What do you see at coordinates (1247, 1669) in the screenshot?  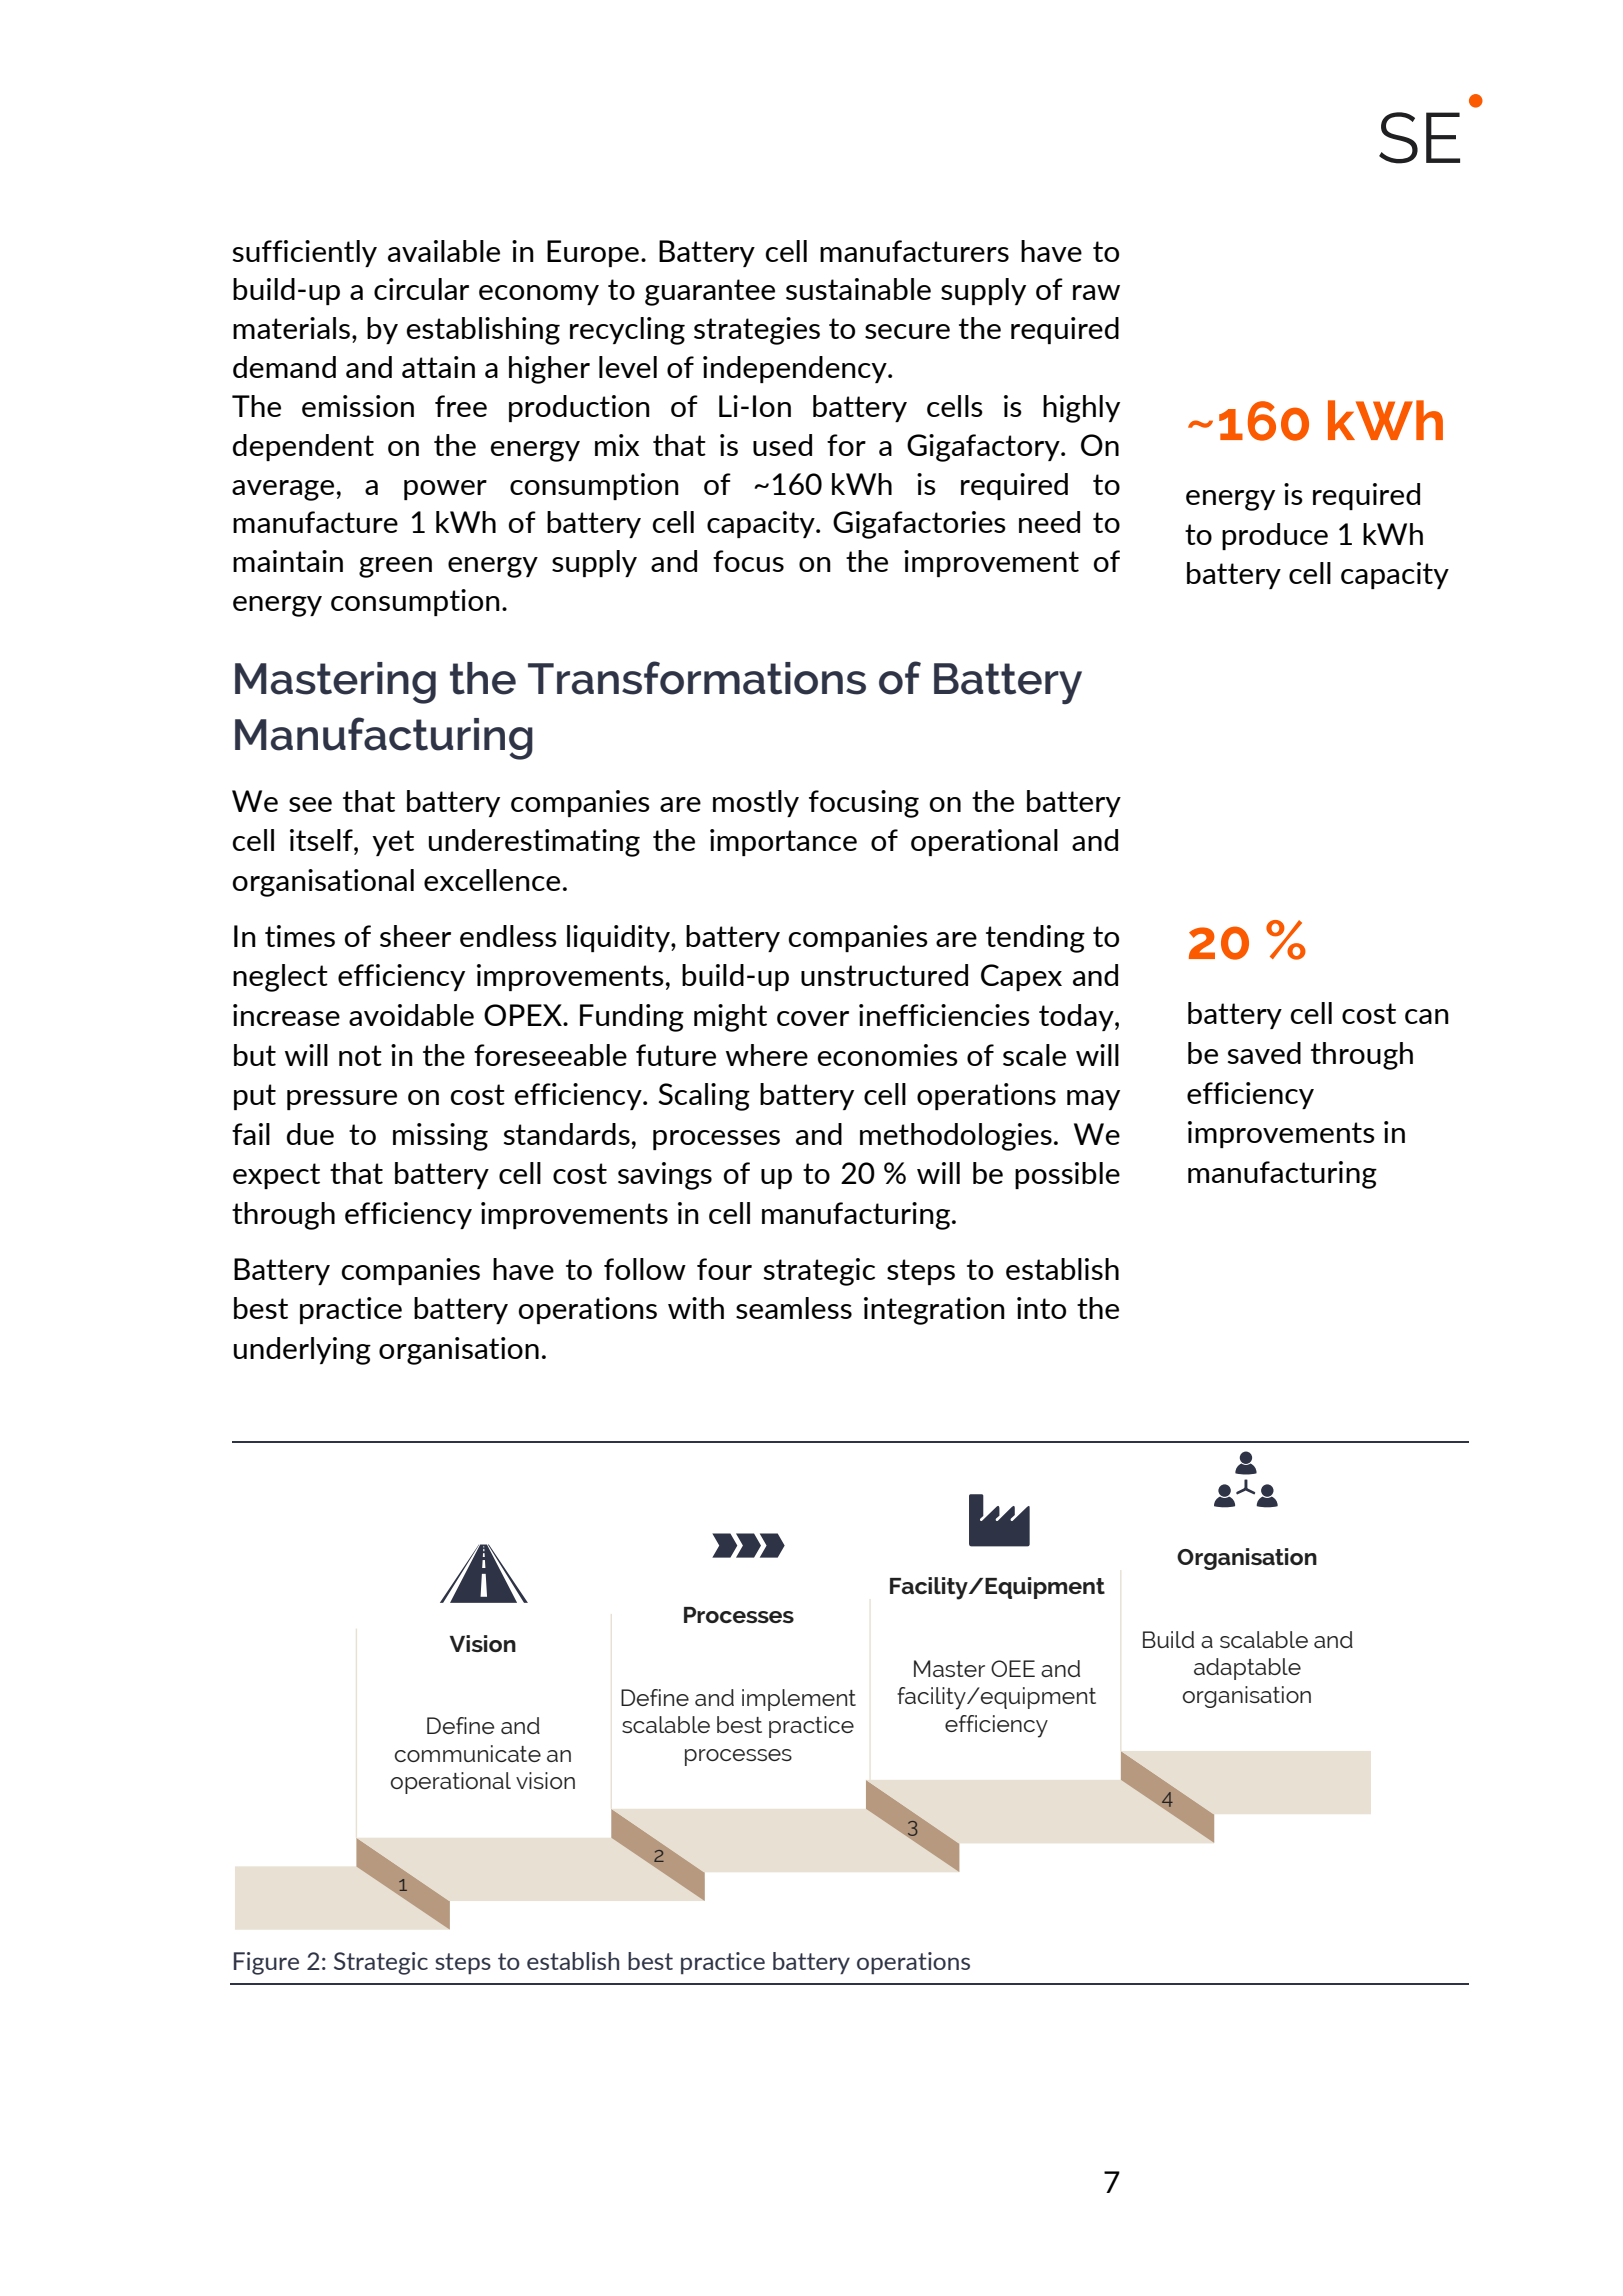 I see `adaptable` at bounding box center [1247, 1669].
